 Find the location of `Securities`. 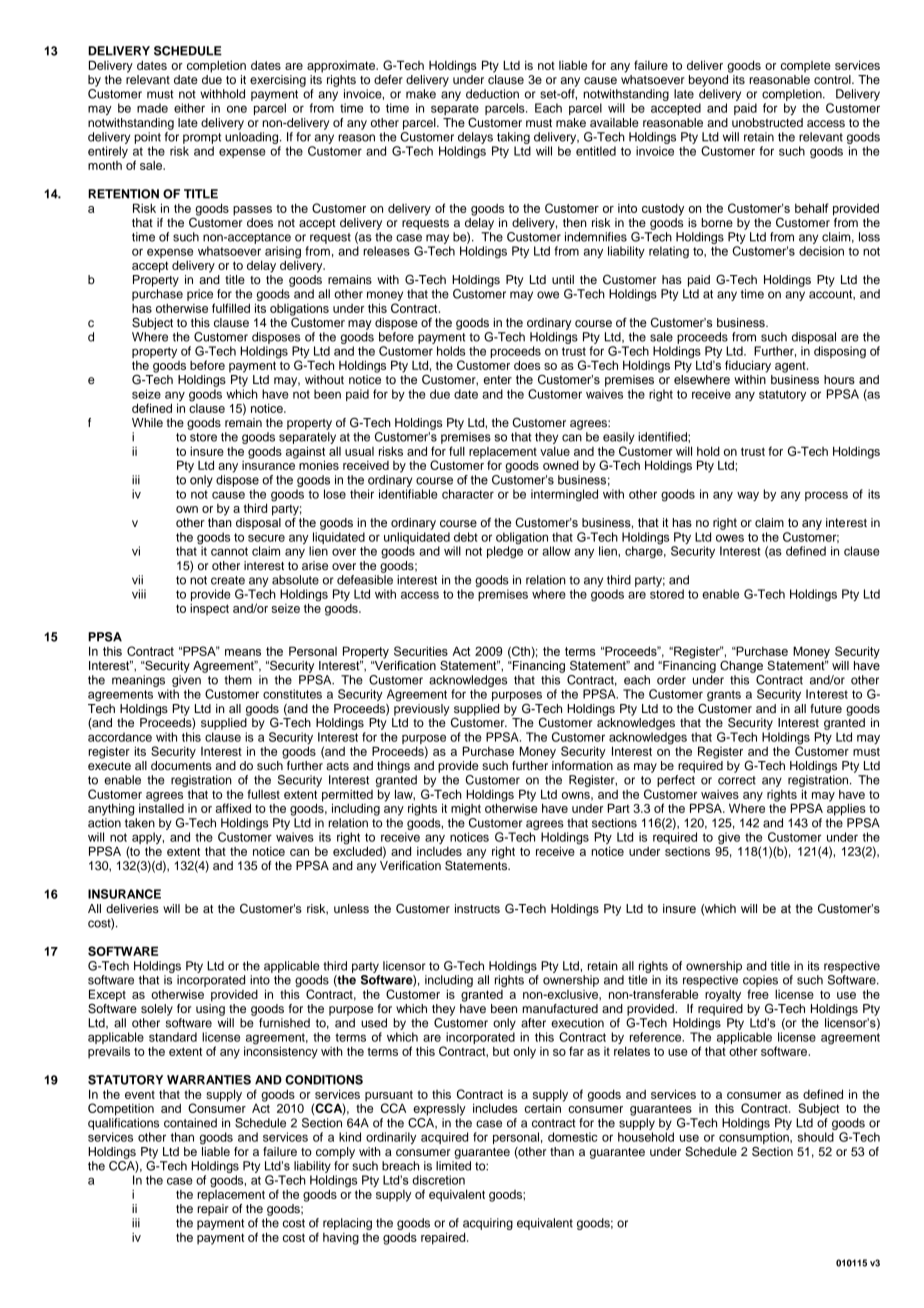

Securities is located at coordinates (421, 651).
